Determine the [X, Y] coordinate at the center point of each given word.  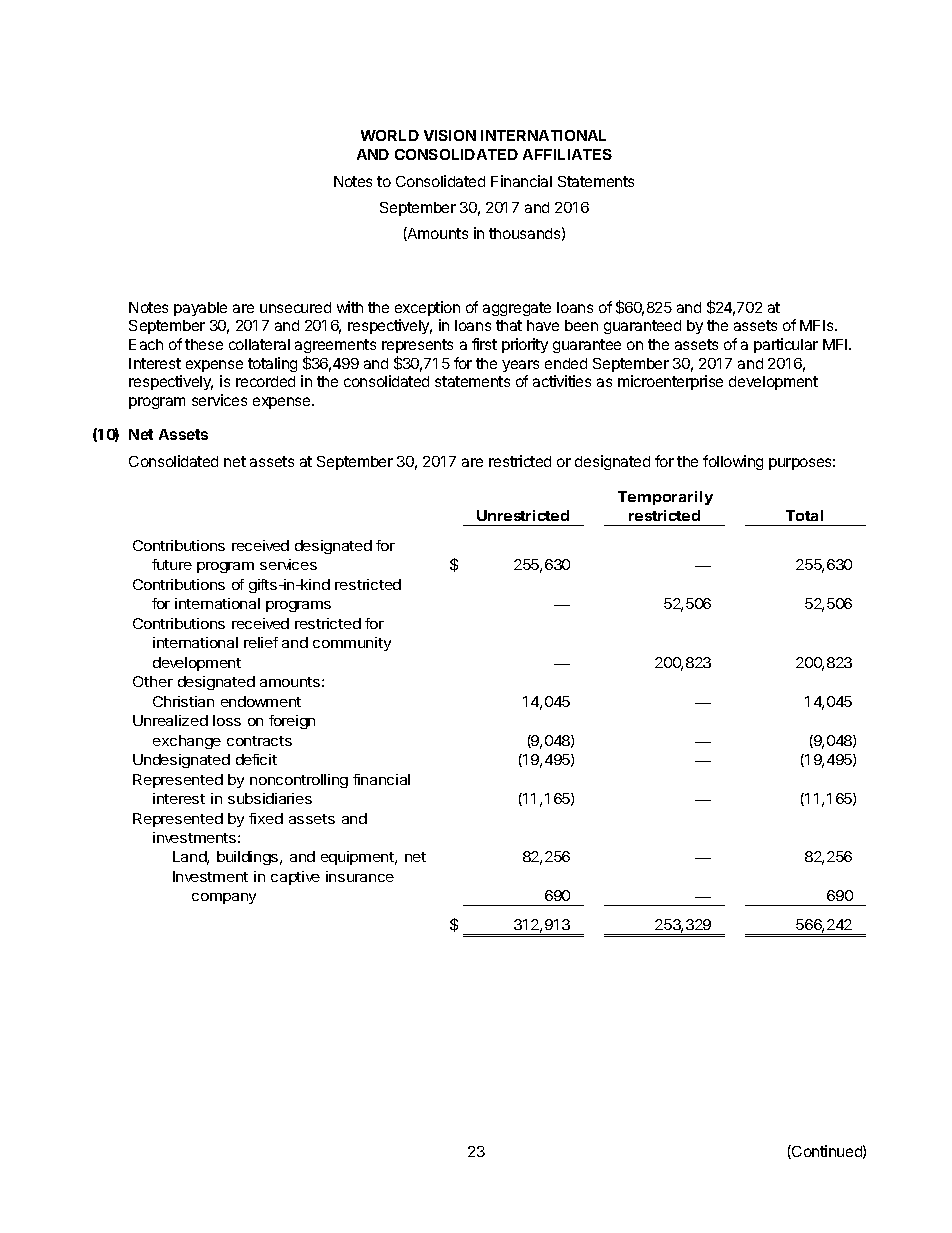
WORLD [390, 135]
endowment [261, 701]
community [352, 644]
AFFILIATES [567, 154]
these [204, 344]
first [484, 344]
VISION [450, 135]
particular [786, 345]
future [172, 564]
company [224, 898]
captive [295, 878]
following [733, 462]
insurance [360, 876]
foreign [292, 722]
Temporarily [665, 498]
